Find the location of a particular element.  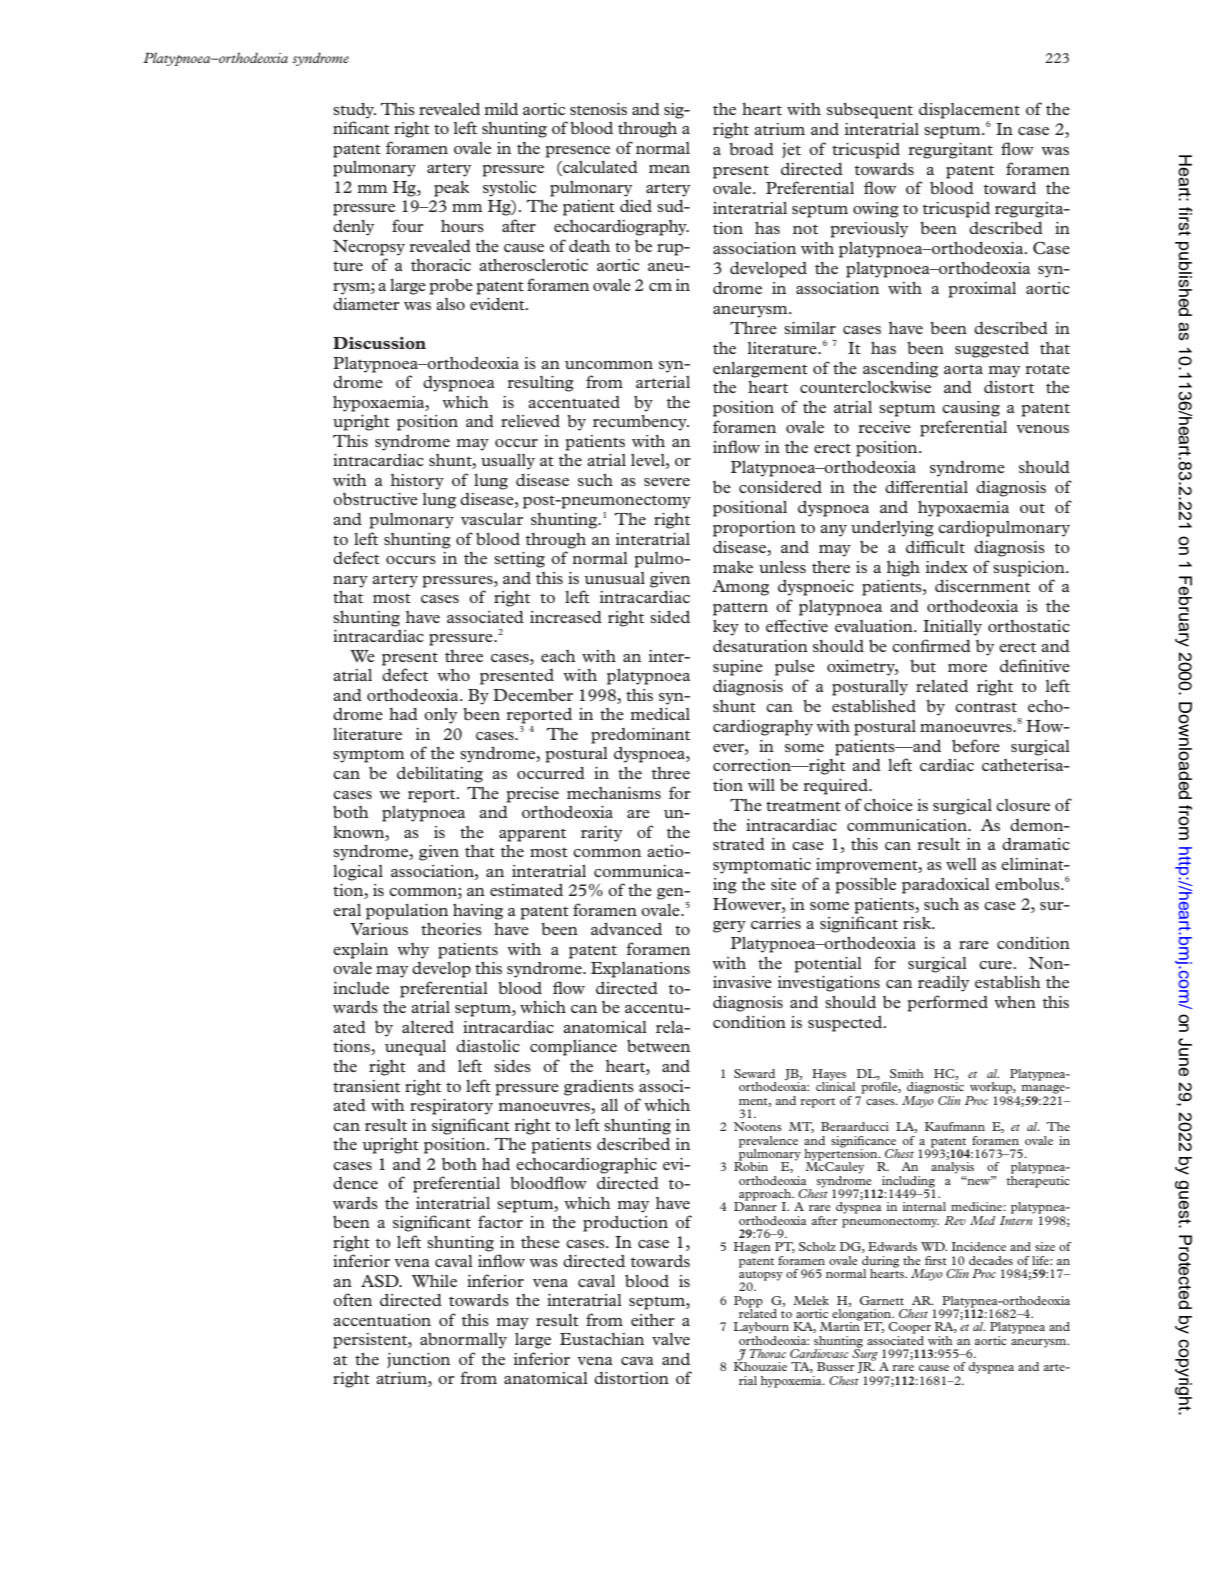

theories is located at coordinates (451, 929).
